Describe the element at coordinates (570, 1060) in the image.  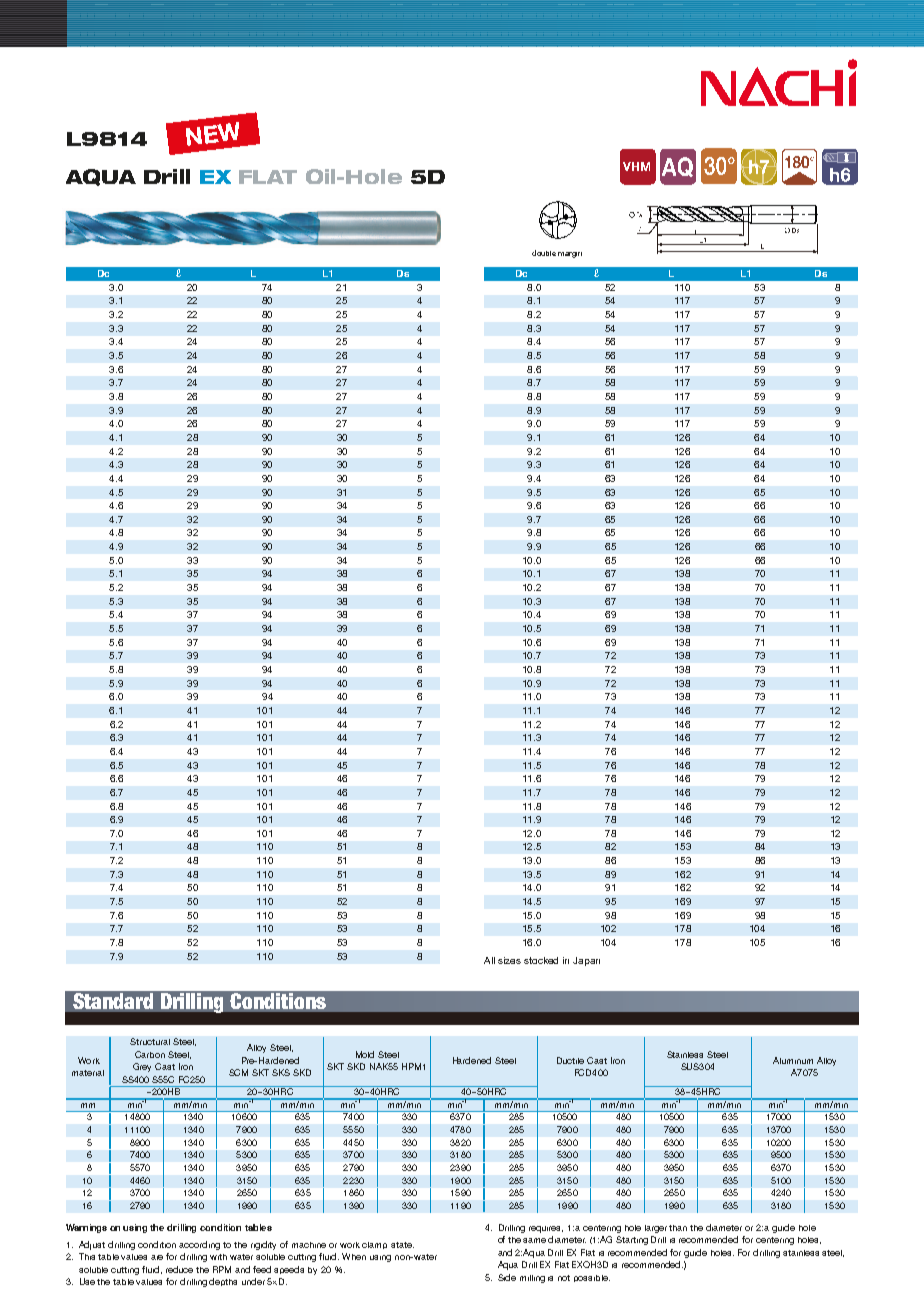
I see `Ductile` at that location.
